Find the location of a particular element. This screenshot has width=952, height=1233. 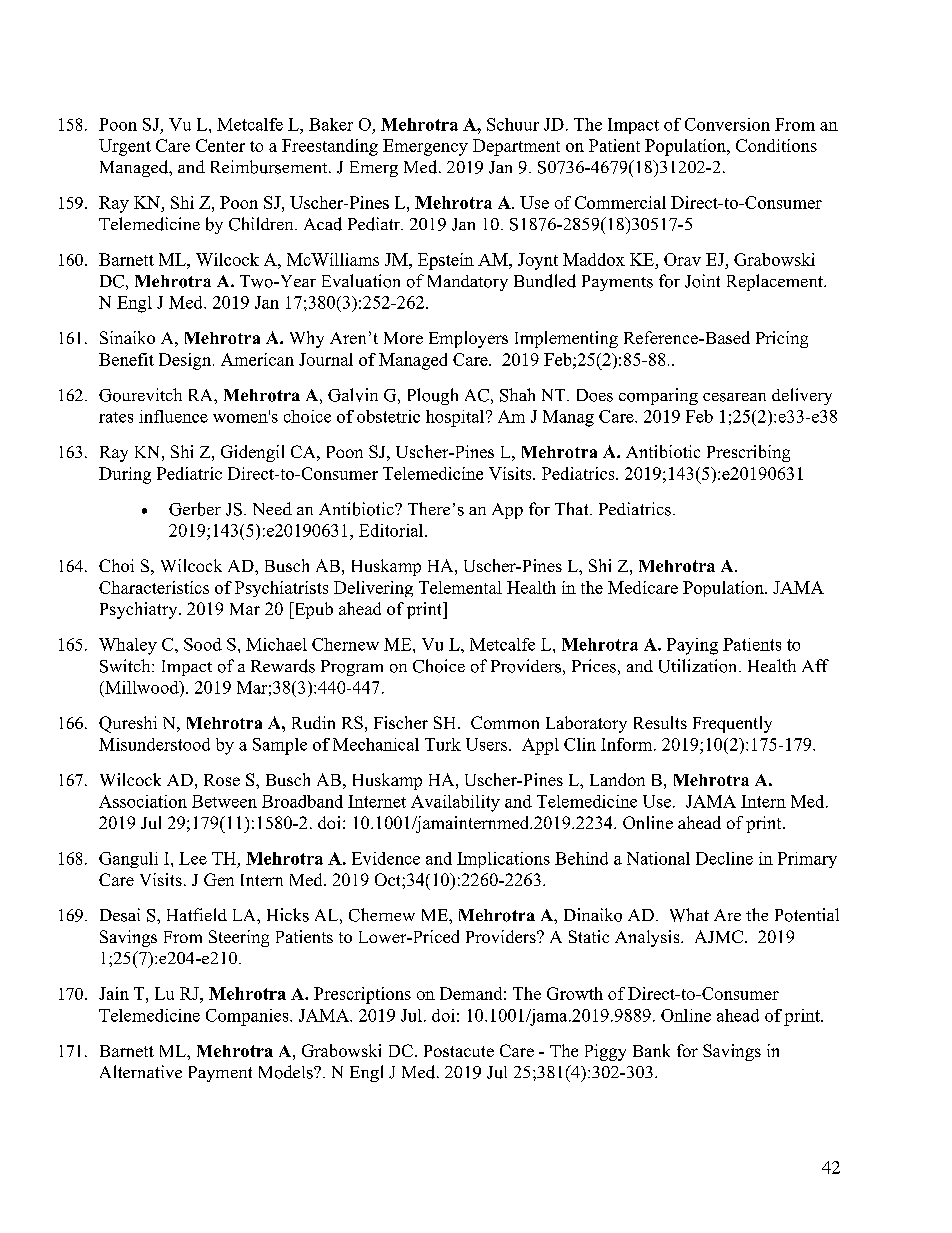

Prescriptions is located at coordinates (362, 995).
